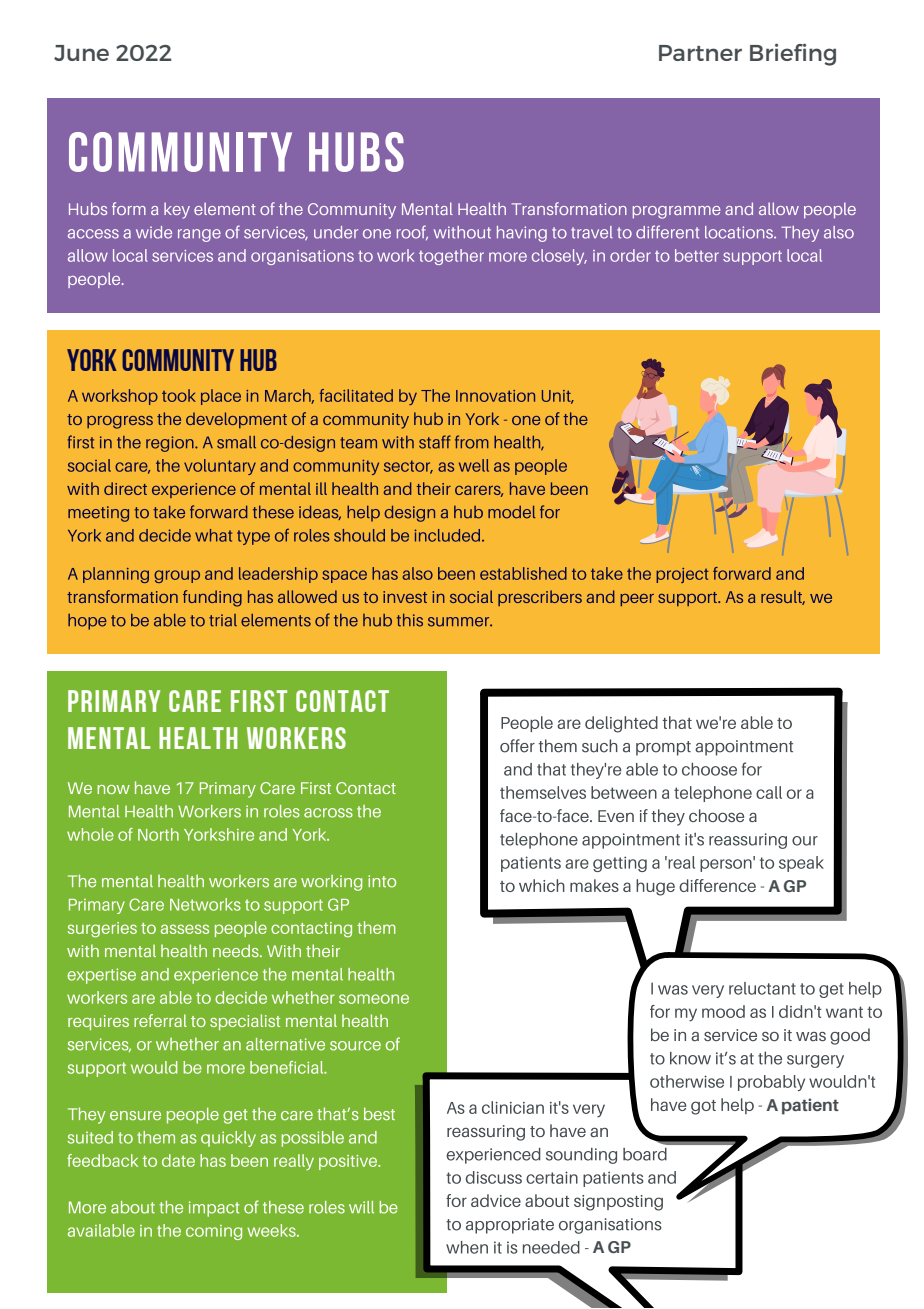  I want to click on Briefing, so click(793, 54).
